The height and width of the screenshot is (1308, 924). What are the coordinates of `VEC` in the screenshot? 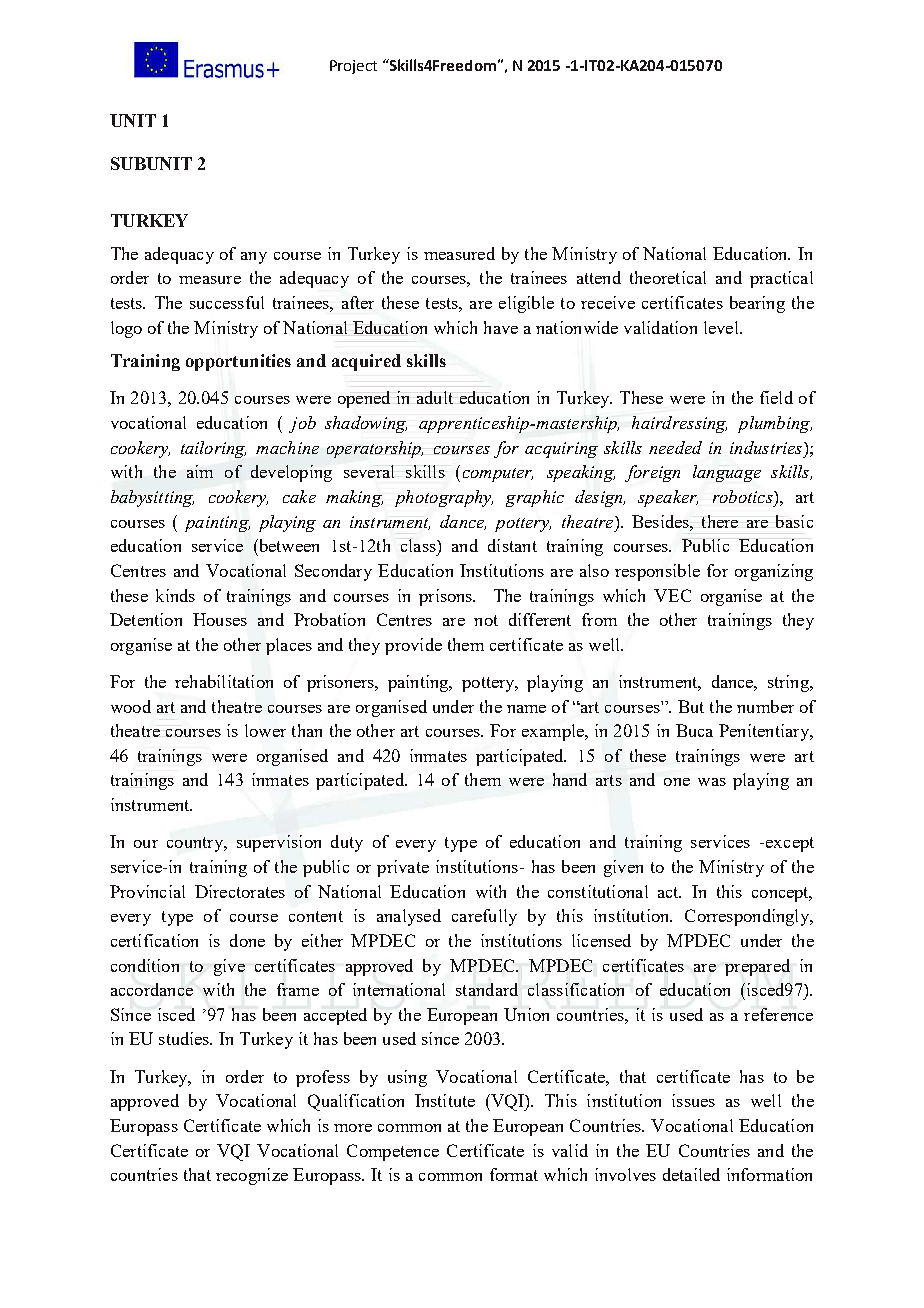 It's located at (672, 595).
